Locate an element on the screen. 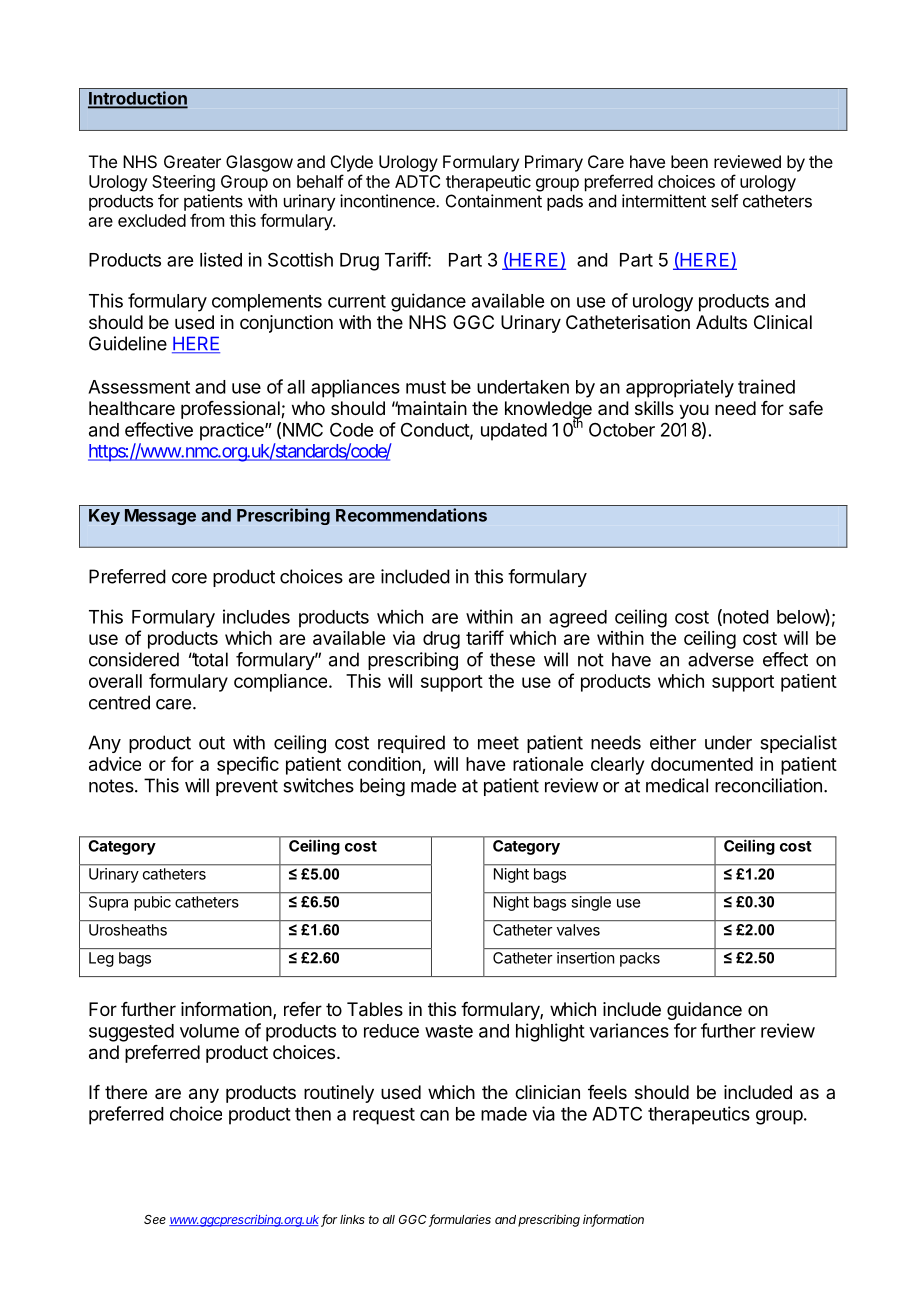 This screenshot has width=924, height=1308. these is located at coordinates (512, 659).
